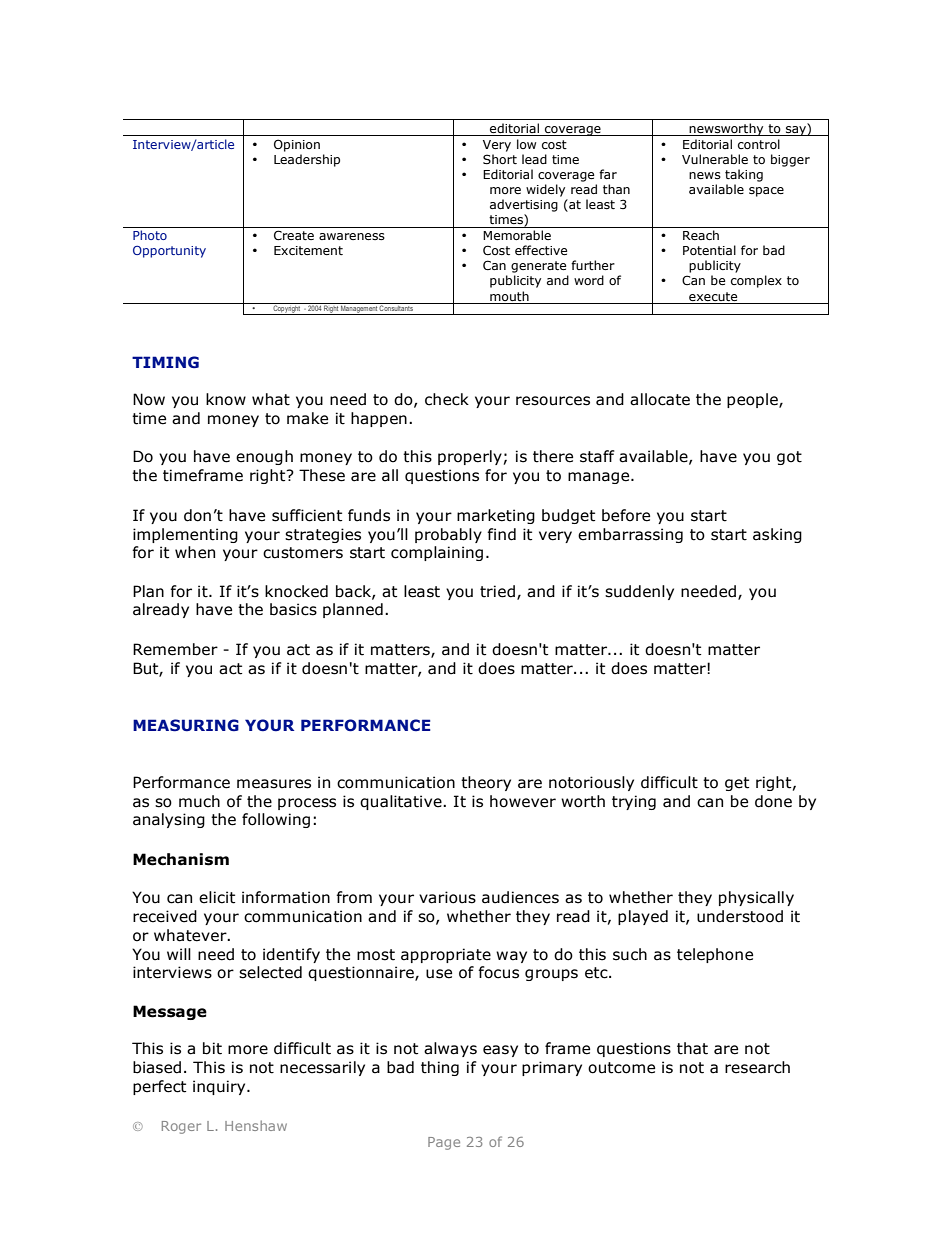  Describe the element at coordinates (447, 399) in the document. I see `check` at that location.
